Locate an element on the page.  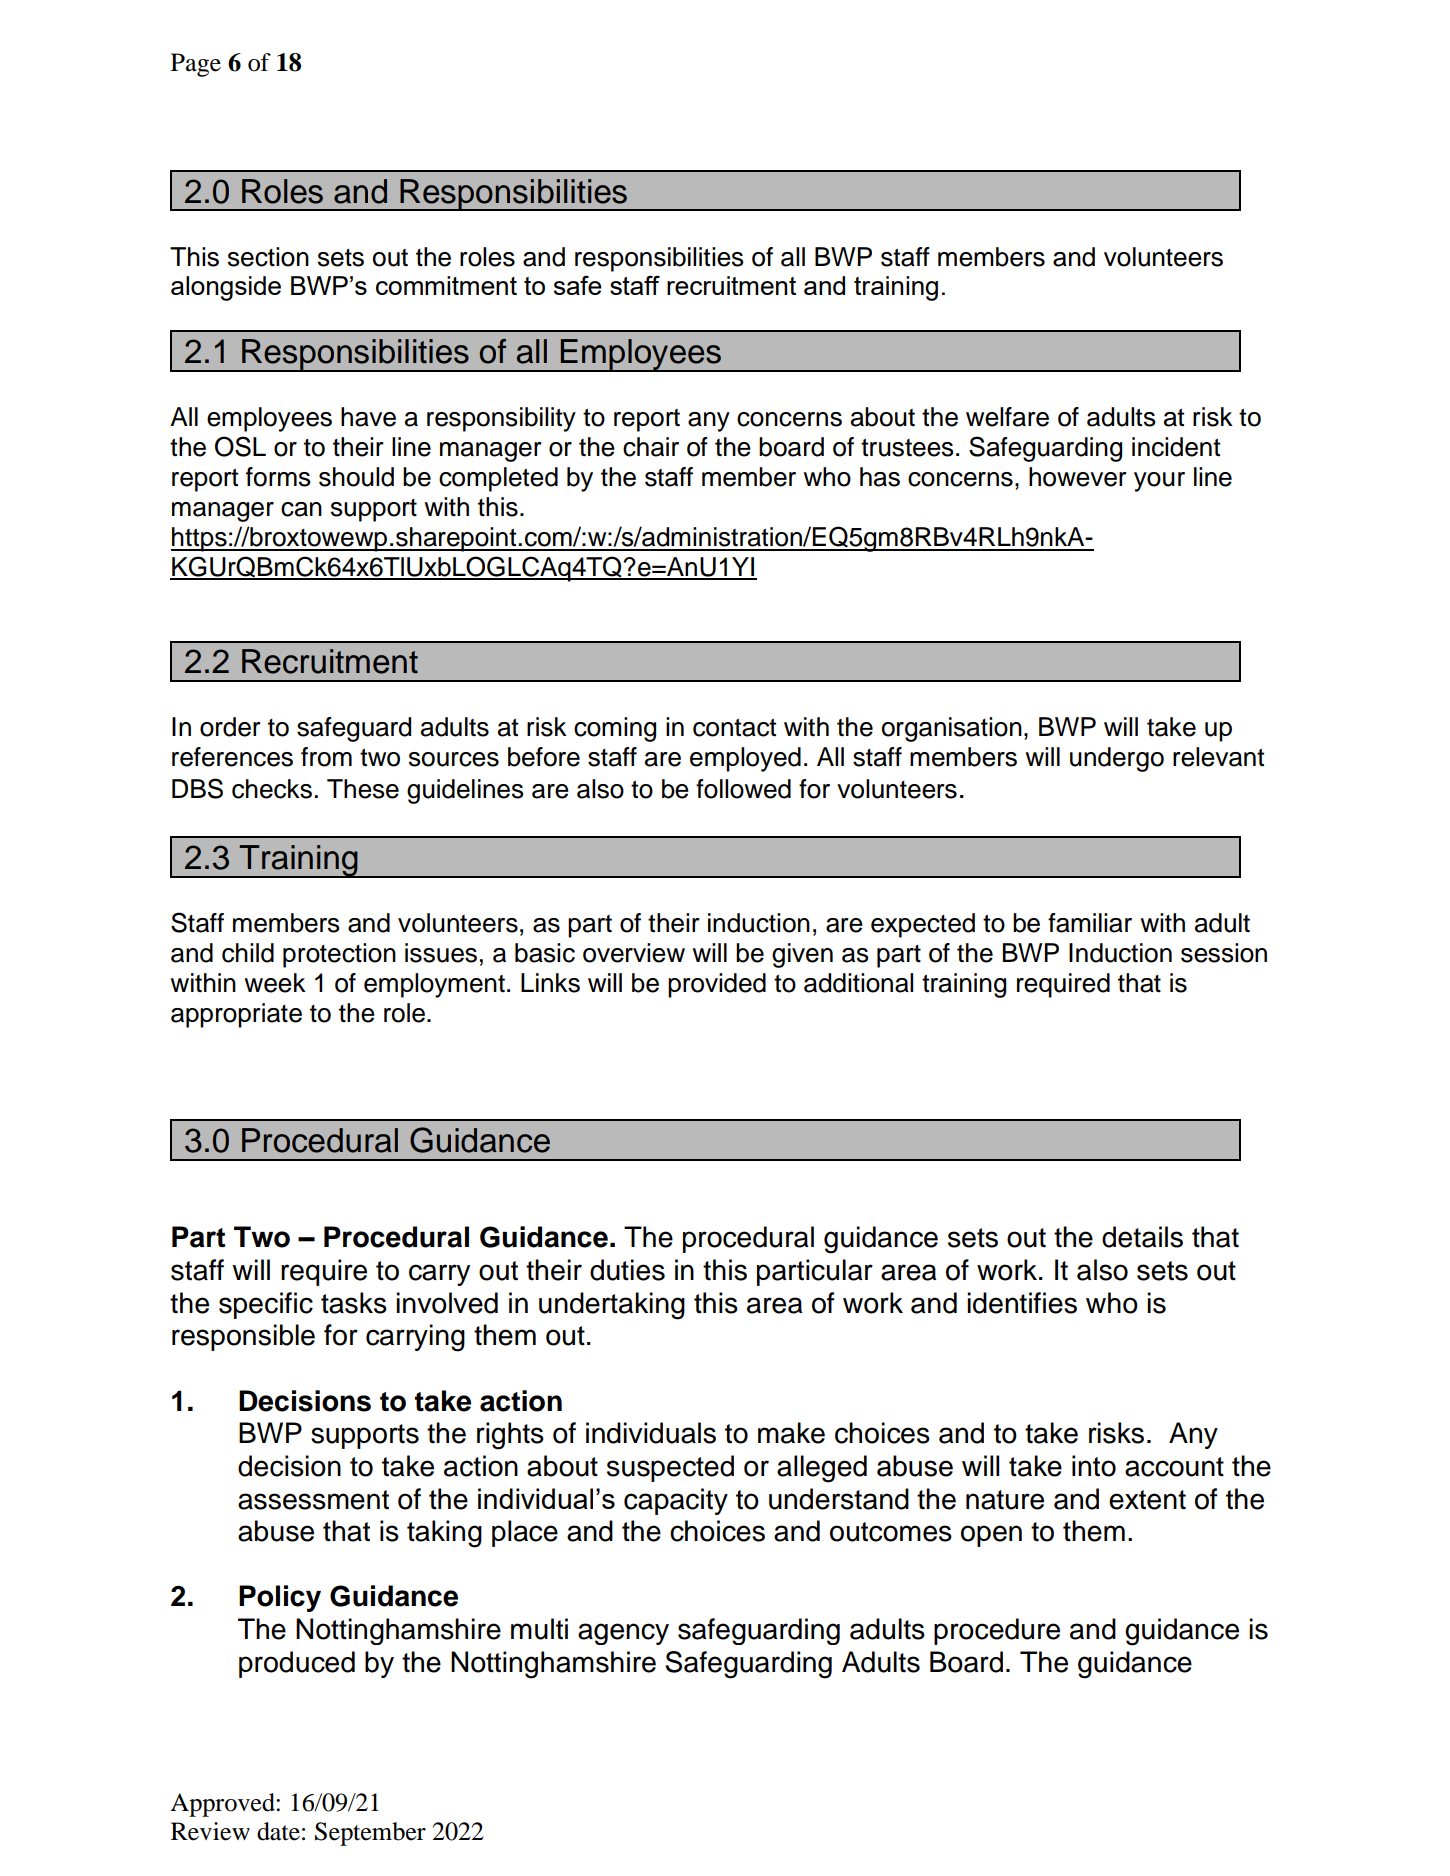
duties is located at coordinates (627, 1270).
